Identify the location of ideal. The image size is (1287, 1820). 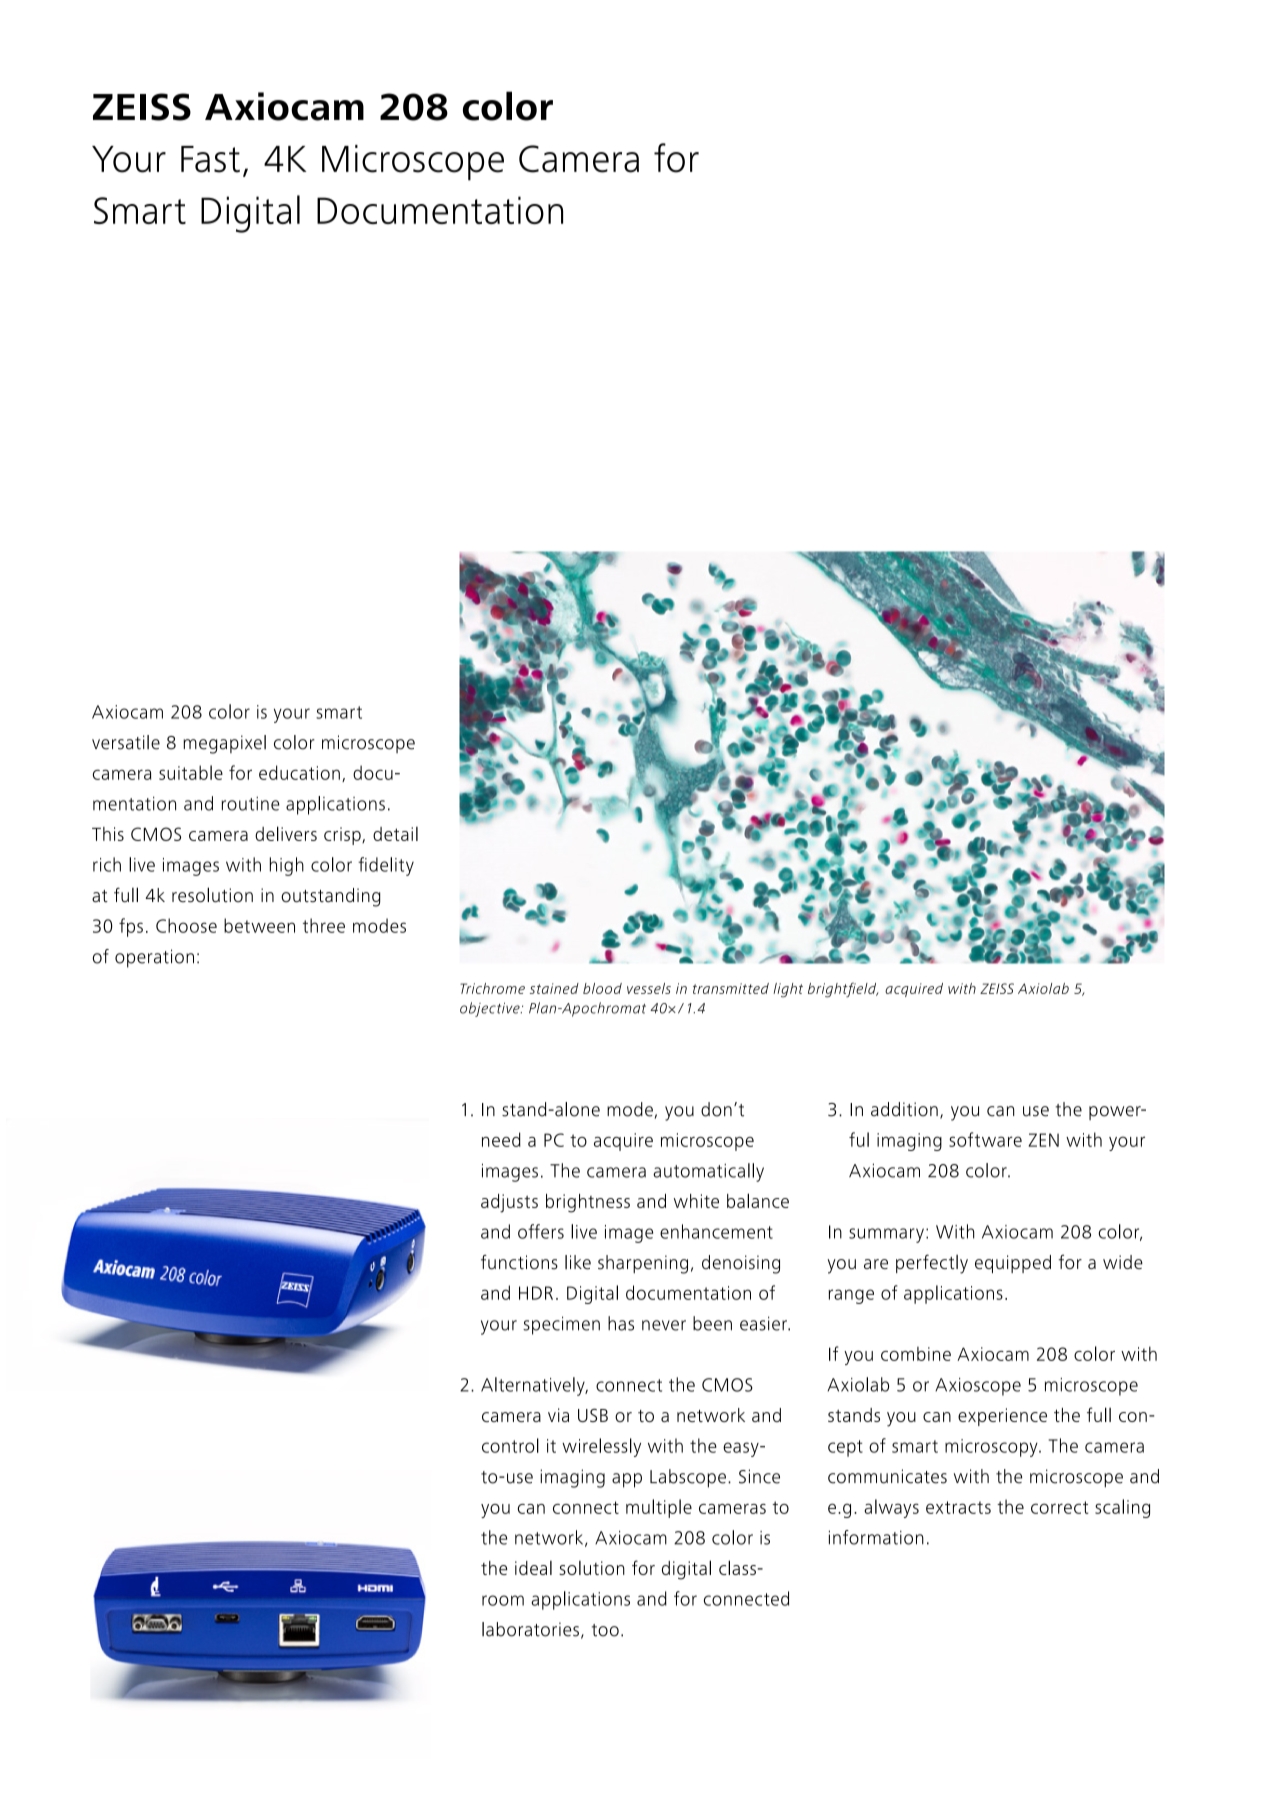
(533, 1568).
